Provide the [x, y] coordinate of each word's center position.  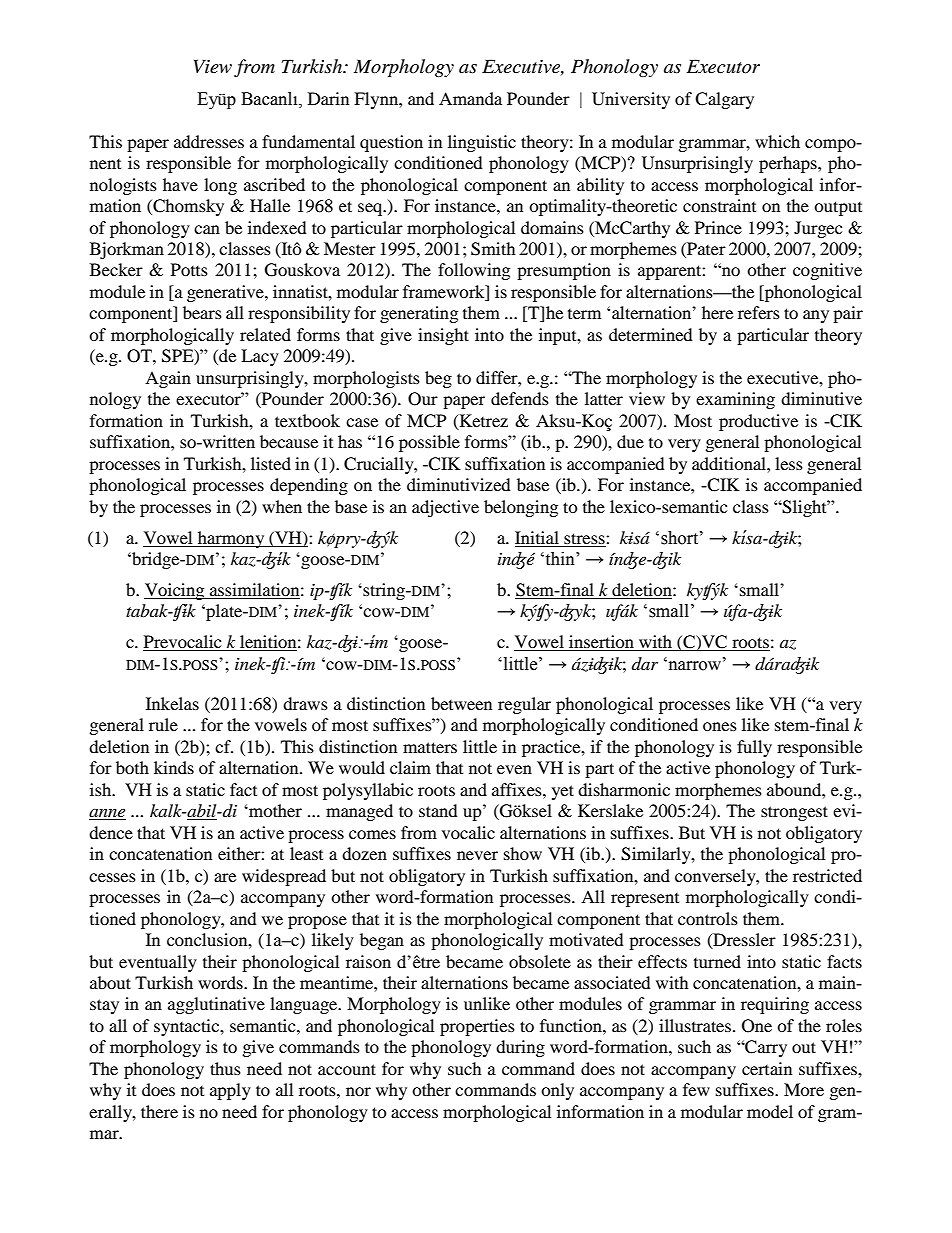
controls [708, 918]
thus [225, 1068]
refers [759, 312]
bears [202, 312]
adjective [445, 508]
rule [163, 724]
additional [730, 463]
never [477, 855]
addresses [209, 141]
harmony [231, 539]
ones [720, 726]
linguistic [482, 143]
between [461, 703]
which [777, 141]
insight [443, 336]
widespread [284, 877]
